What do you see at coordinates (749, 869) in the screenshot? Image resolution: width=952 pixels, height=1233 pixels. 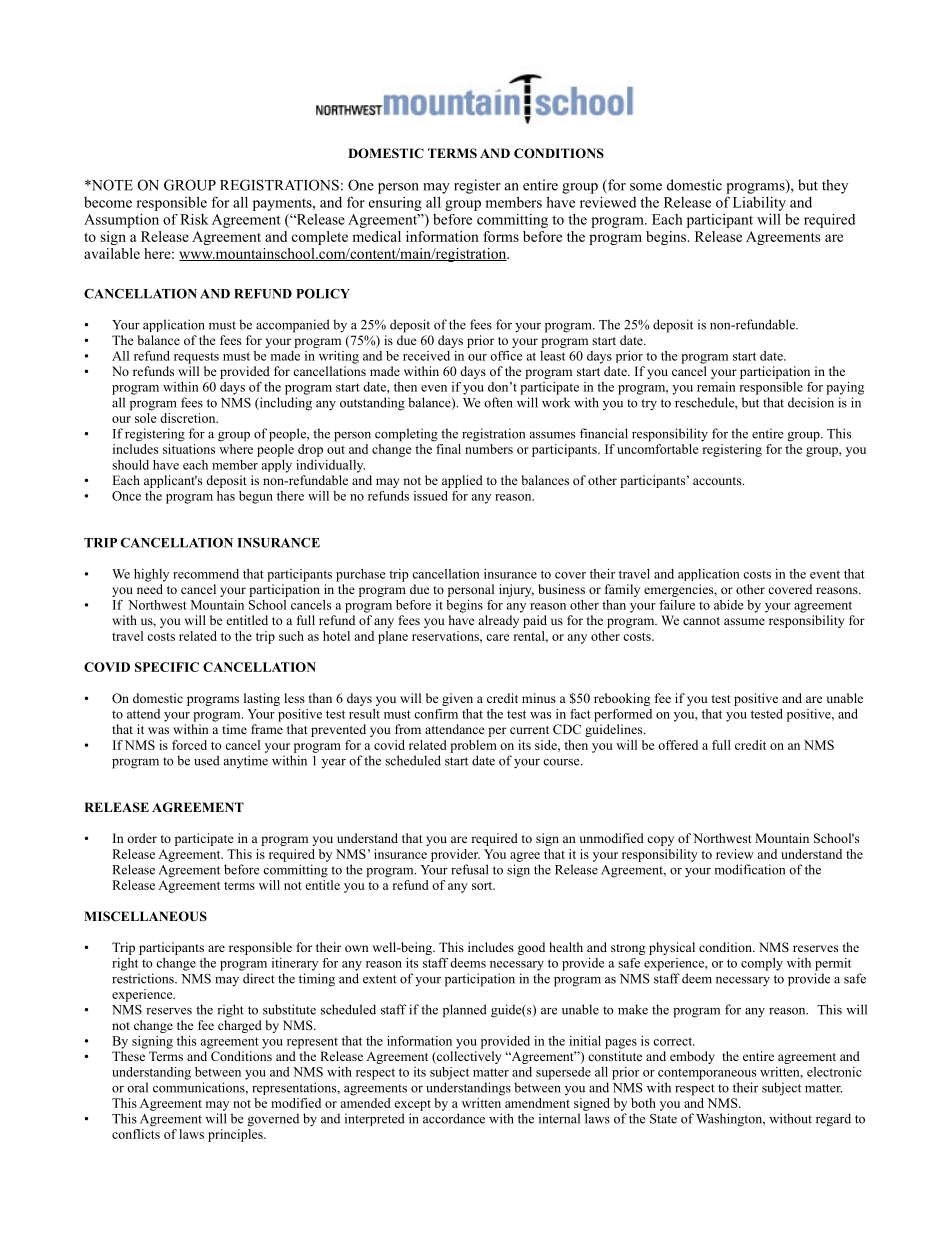 I see `modification` at bounding box center [749, 869].
